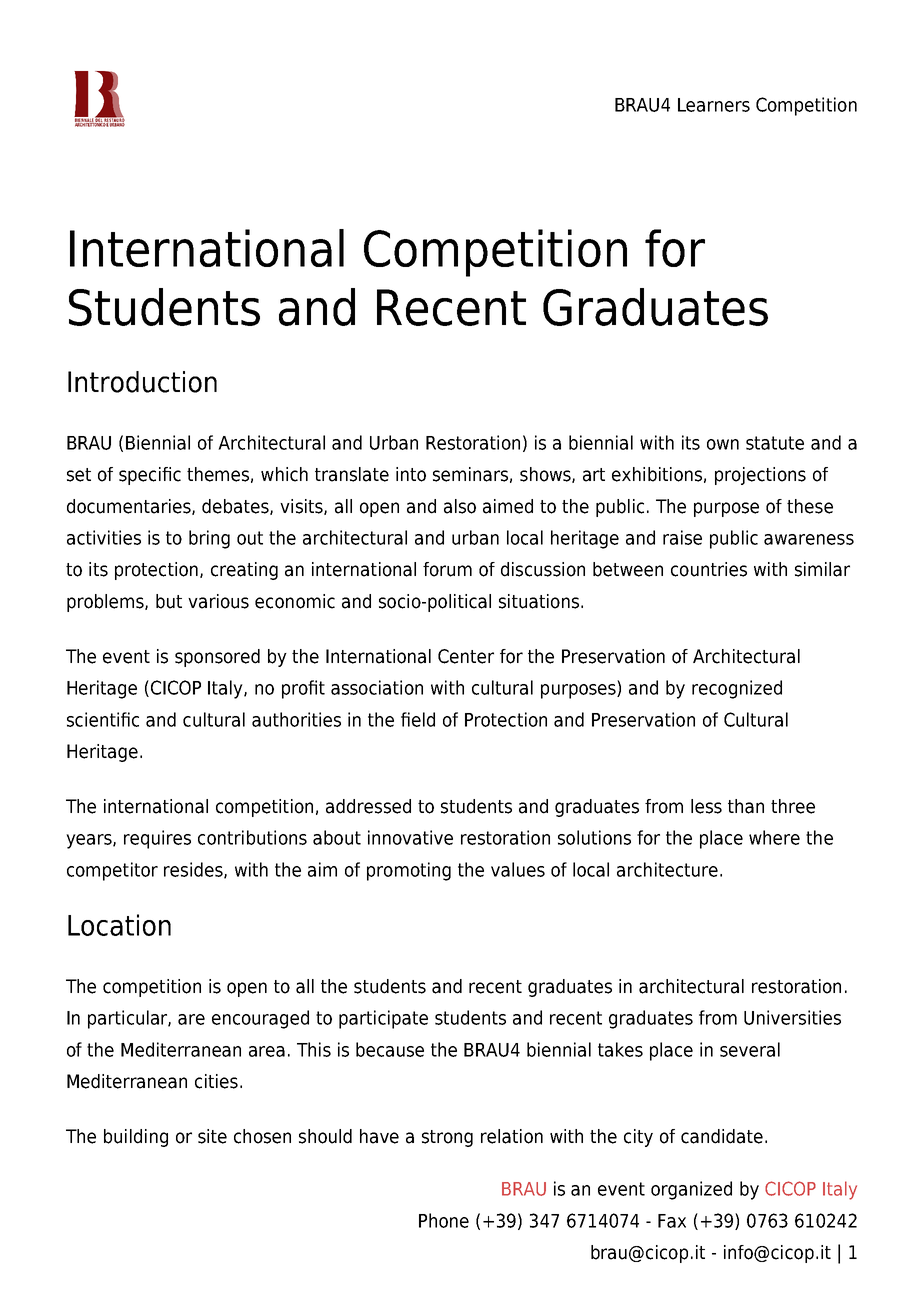 The height and width of the page is (1308, 924). Describe the element at coordinates (411, 474) in the page. I see `into` at that location.
